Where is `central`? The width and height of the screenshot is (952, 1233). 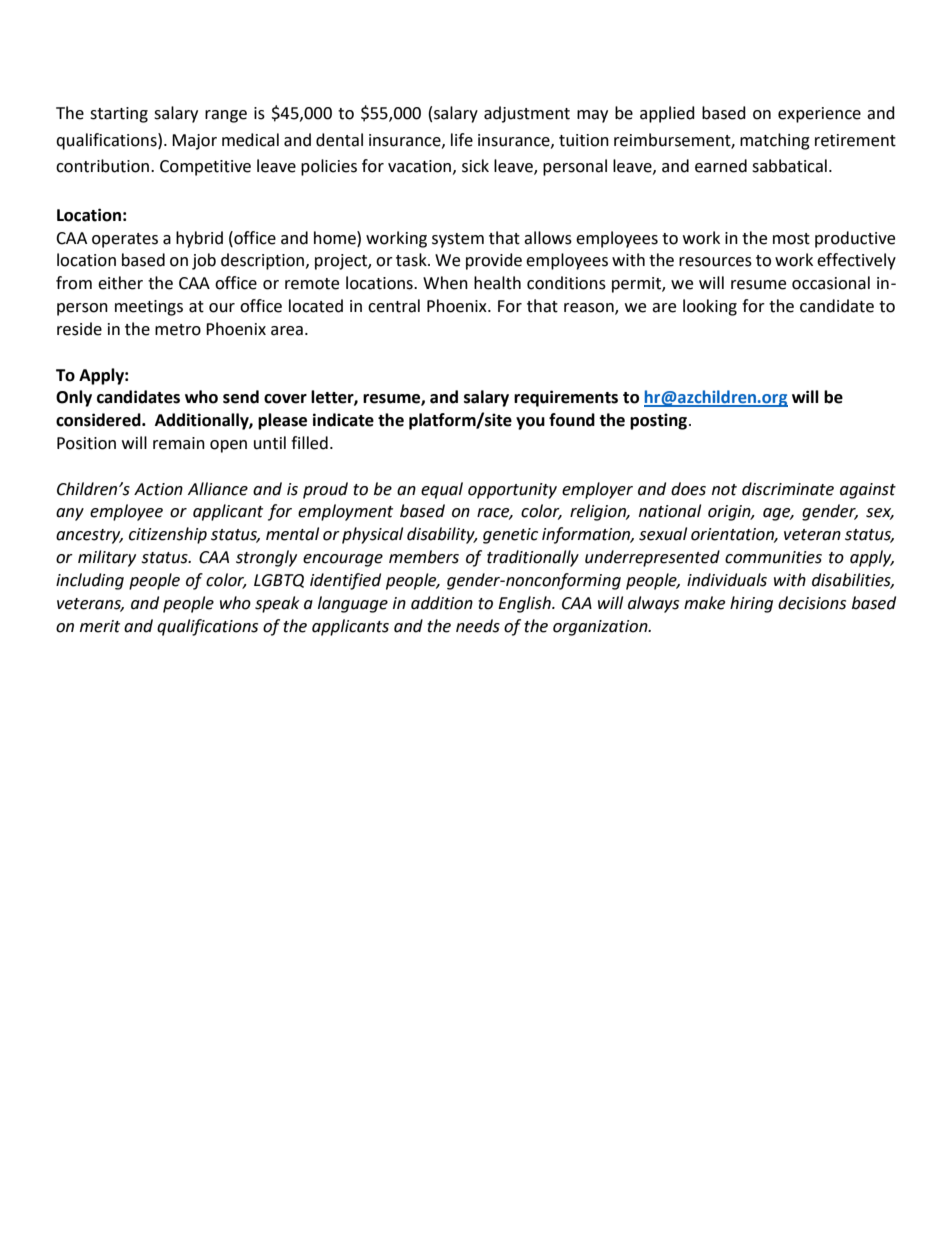 central is located at coordinates (394, 306).
